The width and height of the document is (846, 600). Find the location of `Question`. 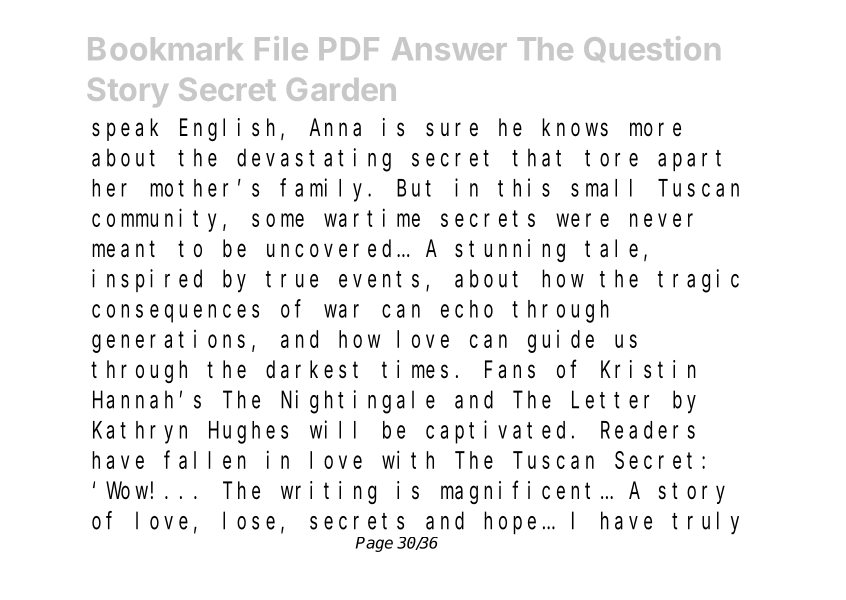

Question is located at coordinates (652, 49).
